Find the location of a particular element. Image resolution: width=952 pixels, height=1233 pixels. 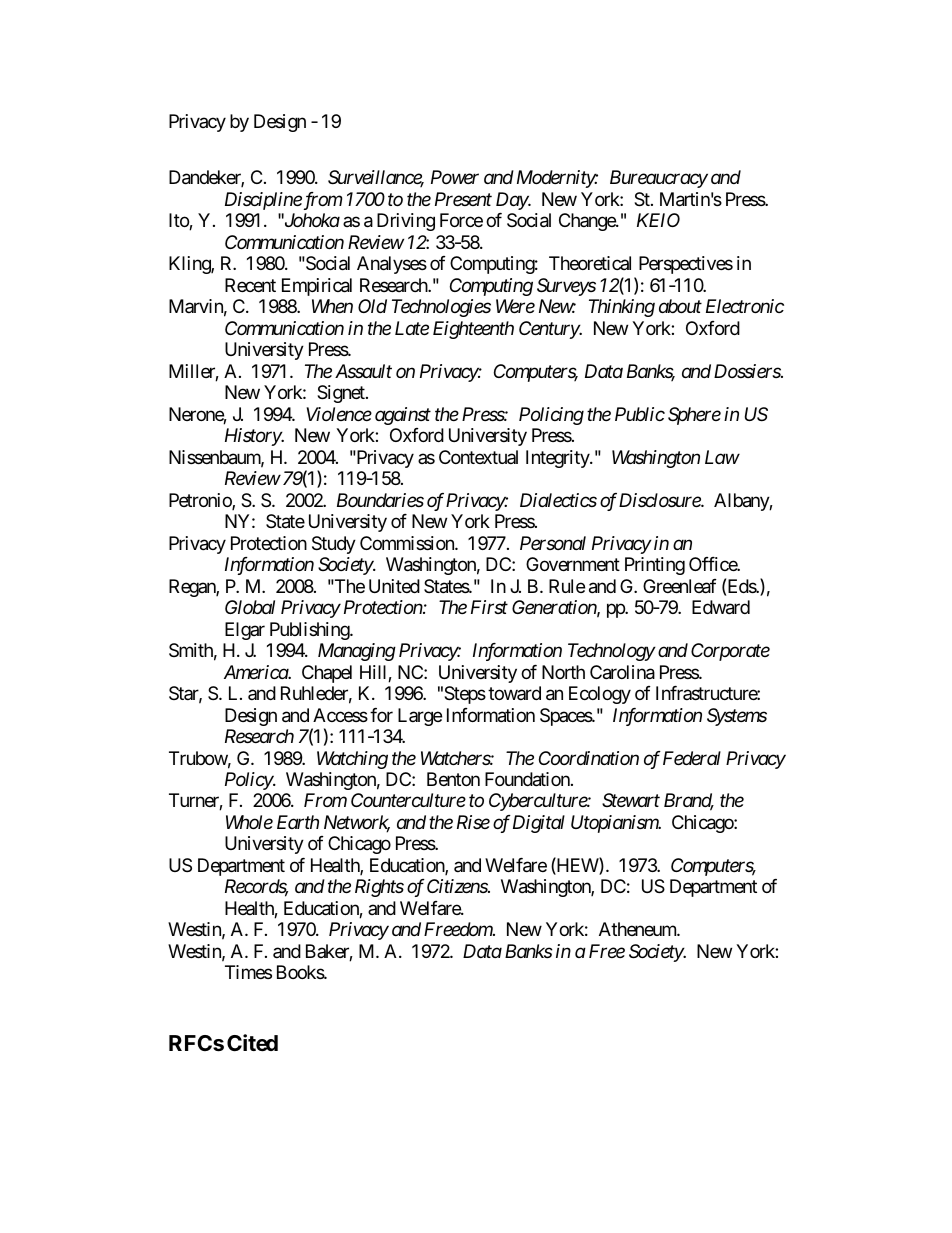

Cited is located at coordinates (252, 1043).
